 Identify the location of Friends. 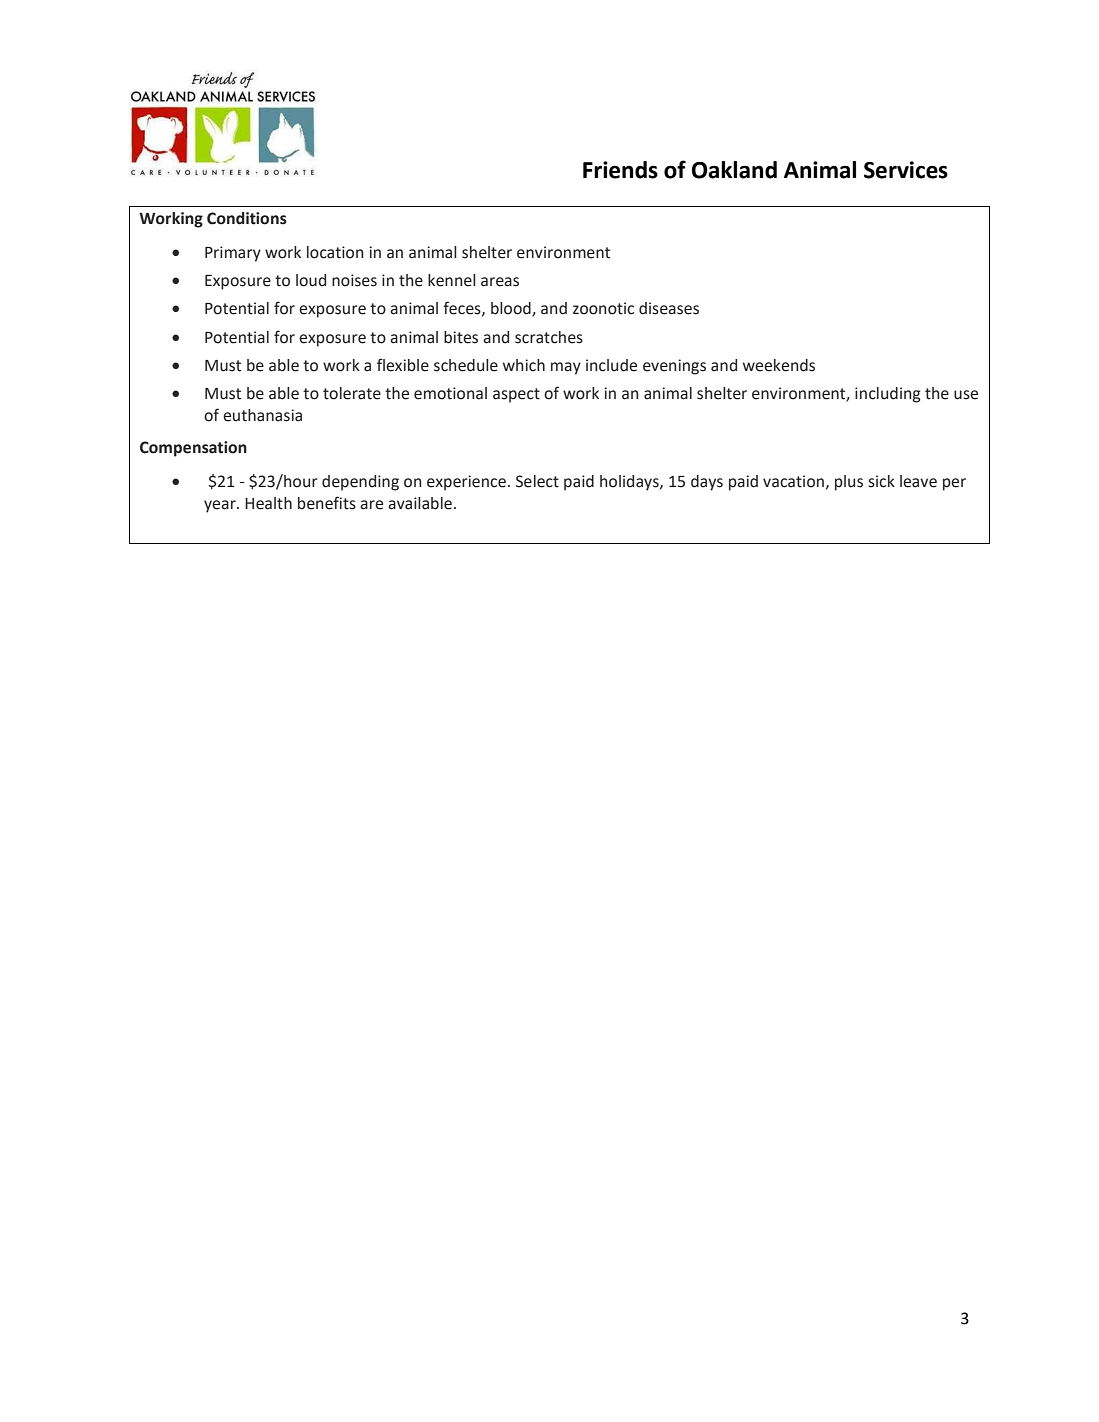
(620, 170).
